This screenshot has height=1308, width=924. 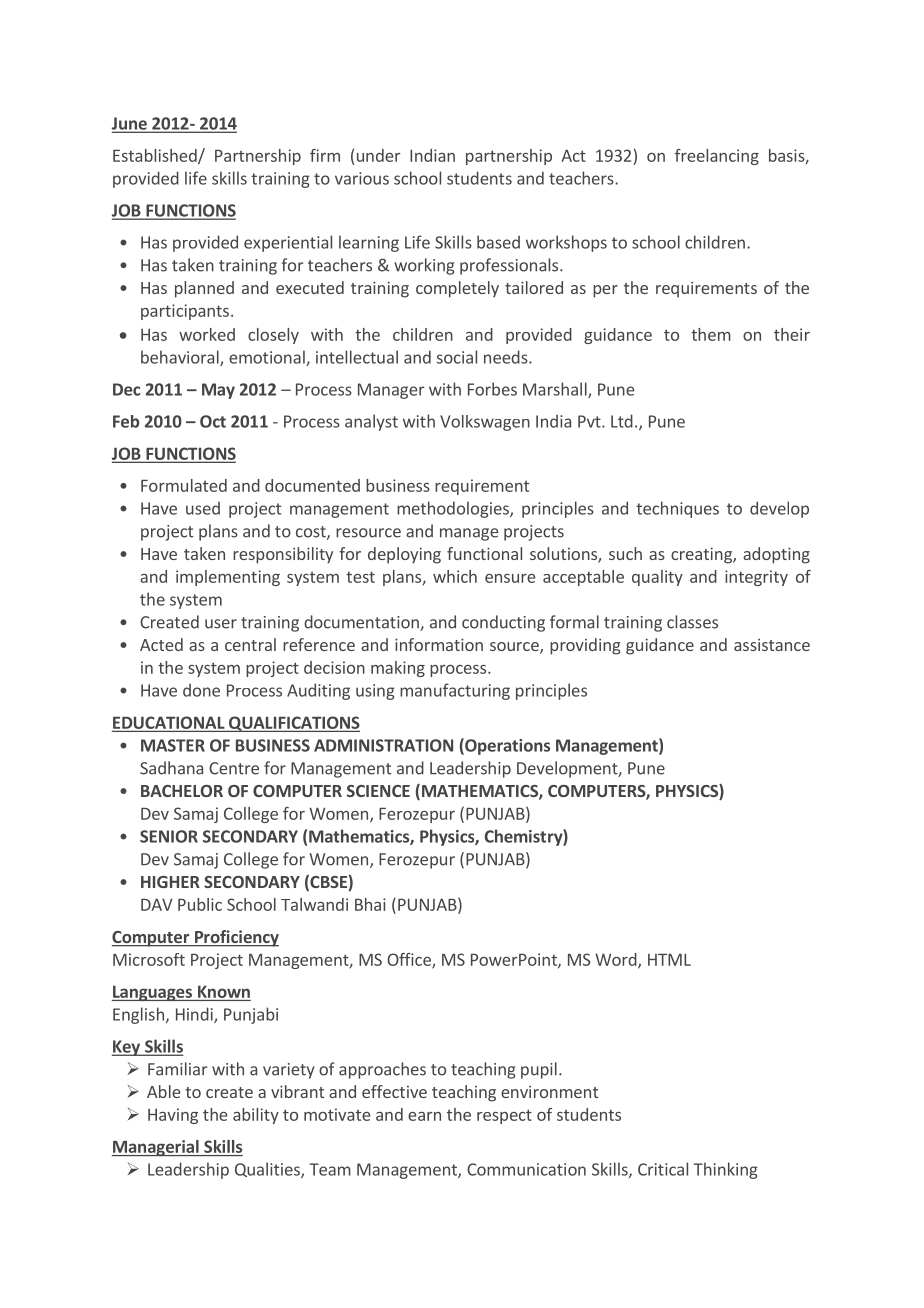 I want to click on Formulated, so click(x=184, y=485).
